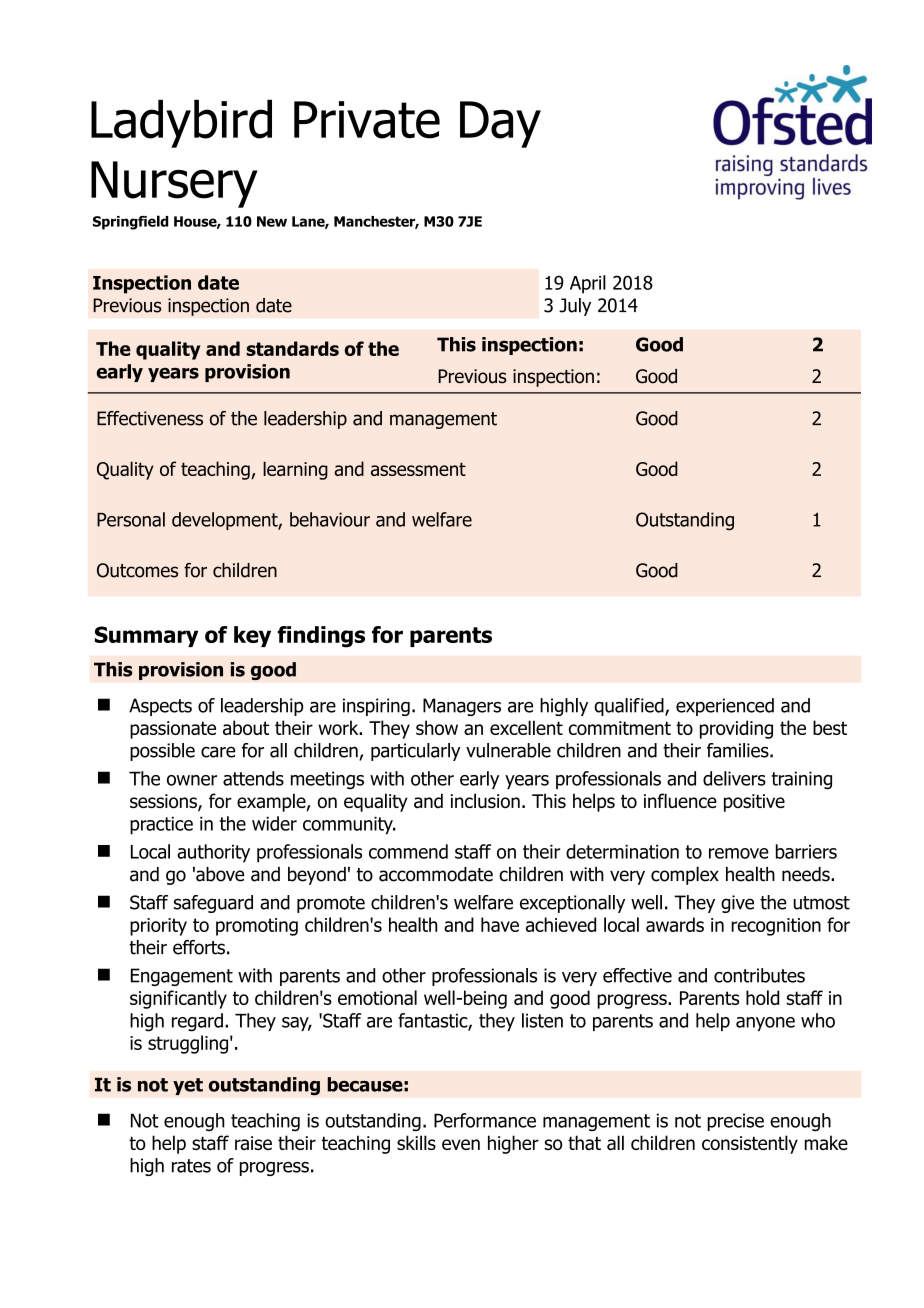 The image size is (924, 1308). I want to click on Managers, so click(462, 707).
